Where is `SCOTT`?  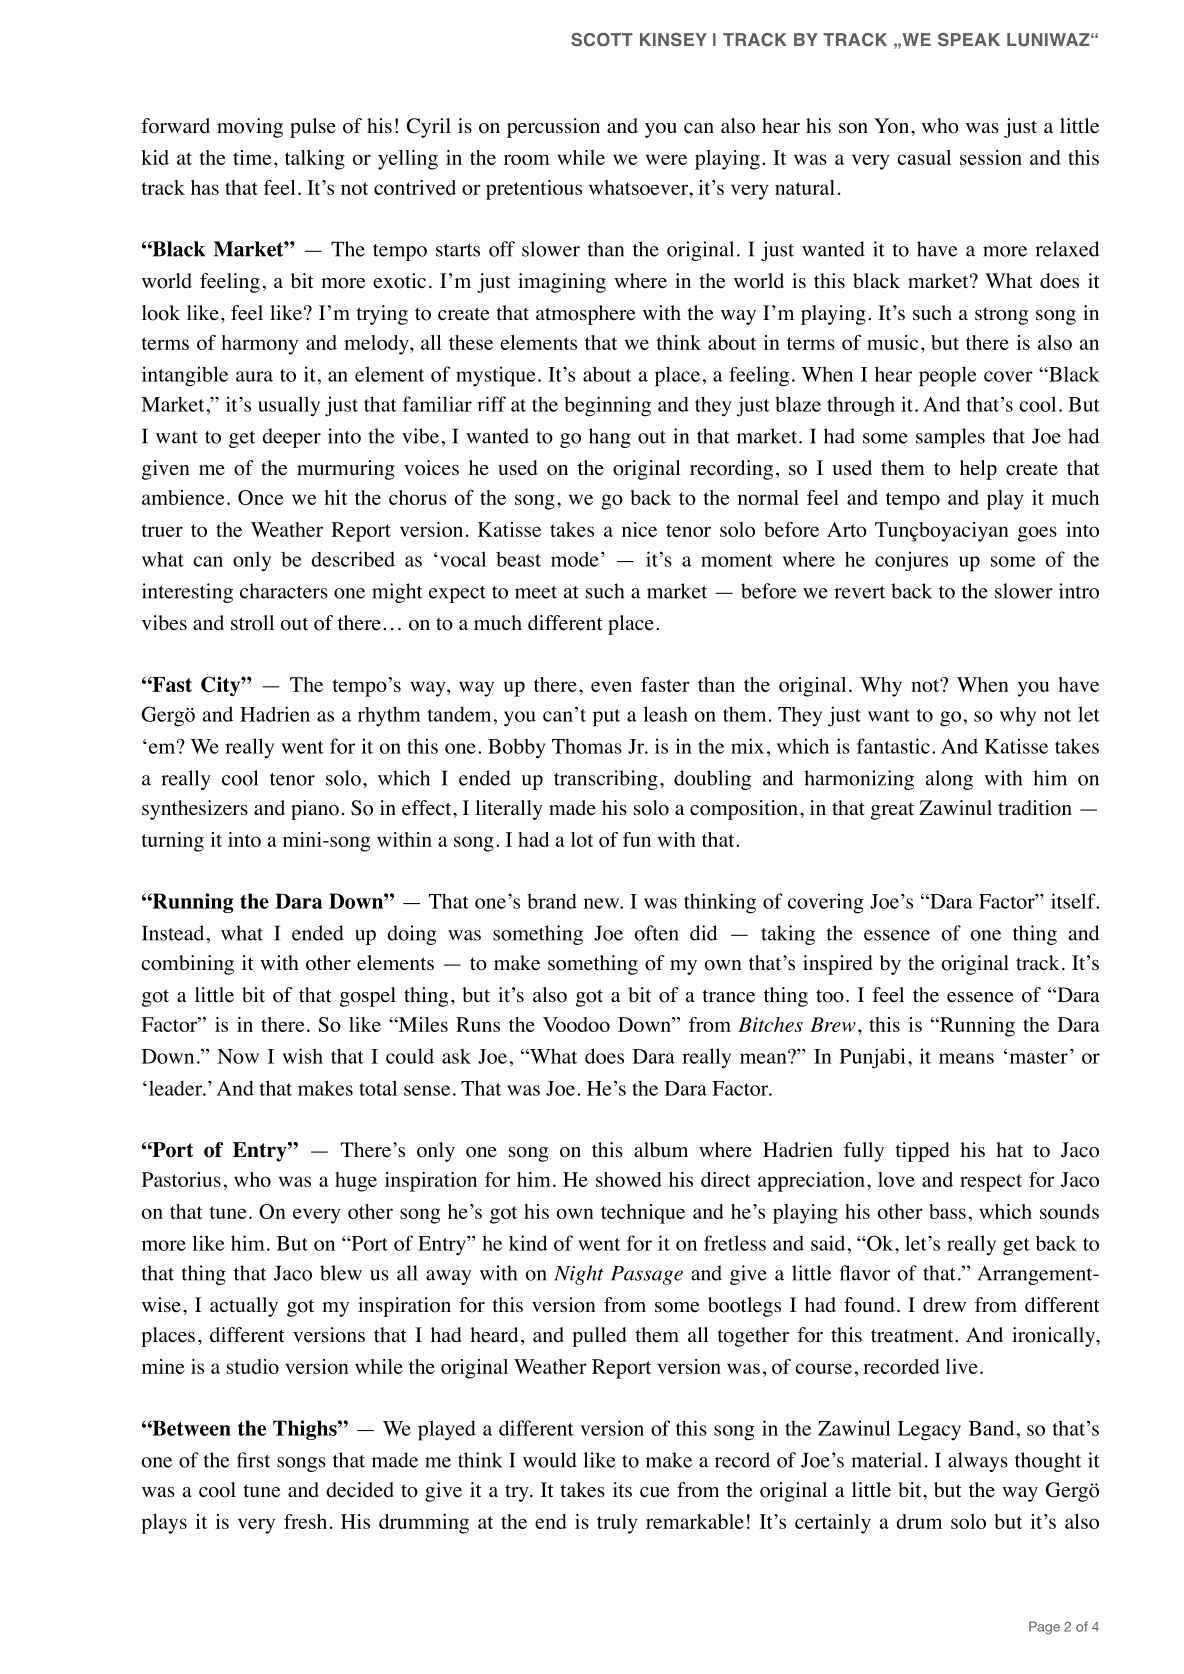
SCOTT is located at coordinates (602, 40).
